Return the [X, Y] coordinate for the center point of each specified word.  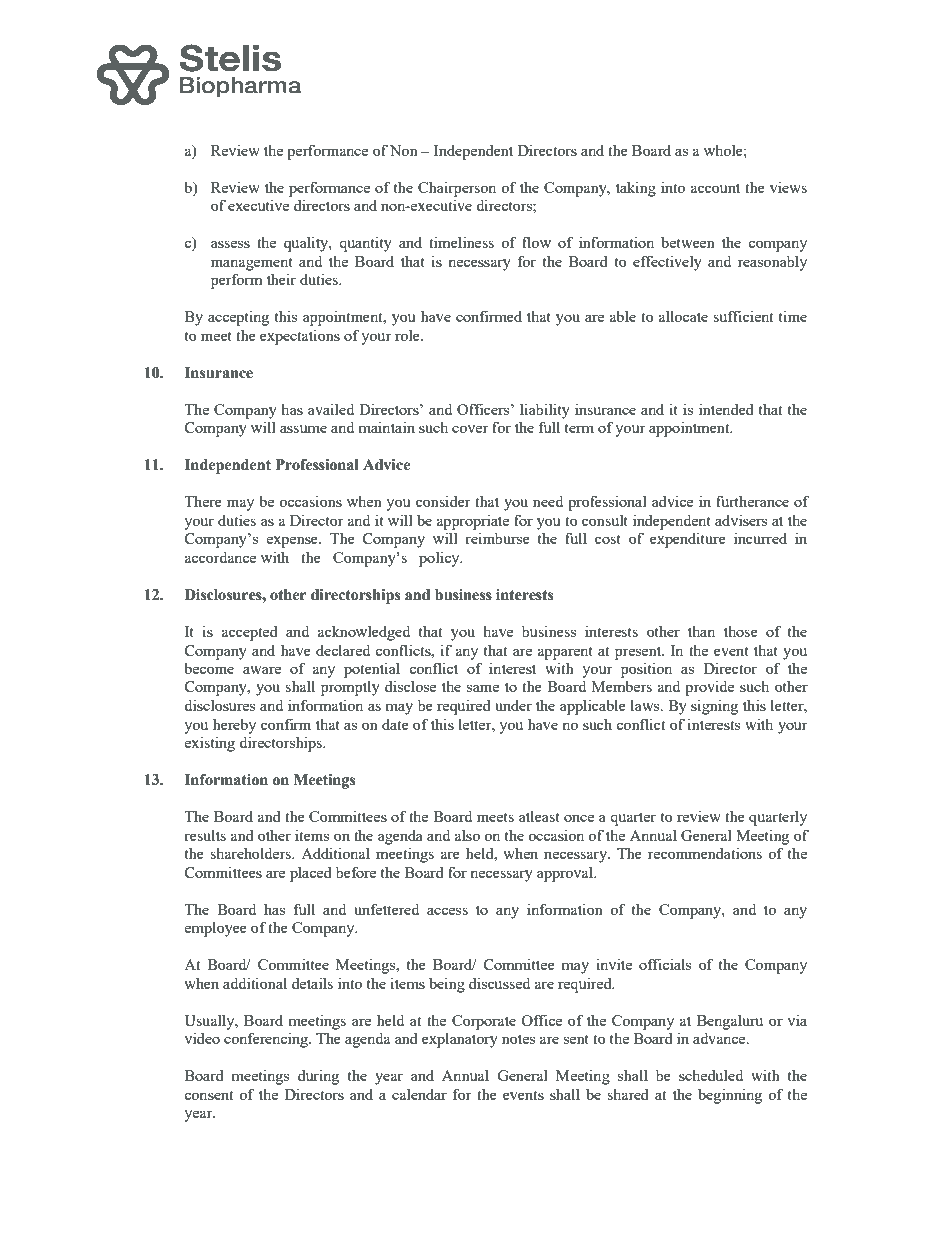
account [715, 188]
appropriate [473, 522]
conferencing [267, 1040]
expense [293, 542]
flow [536, 242]
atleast [539, 816]
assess [230, 244]
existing [210, 744]
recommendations [705, 853]
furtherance [752, 501]
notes [518, 1039]
